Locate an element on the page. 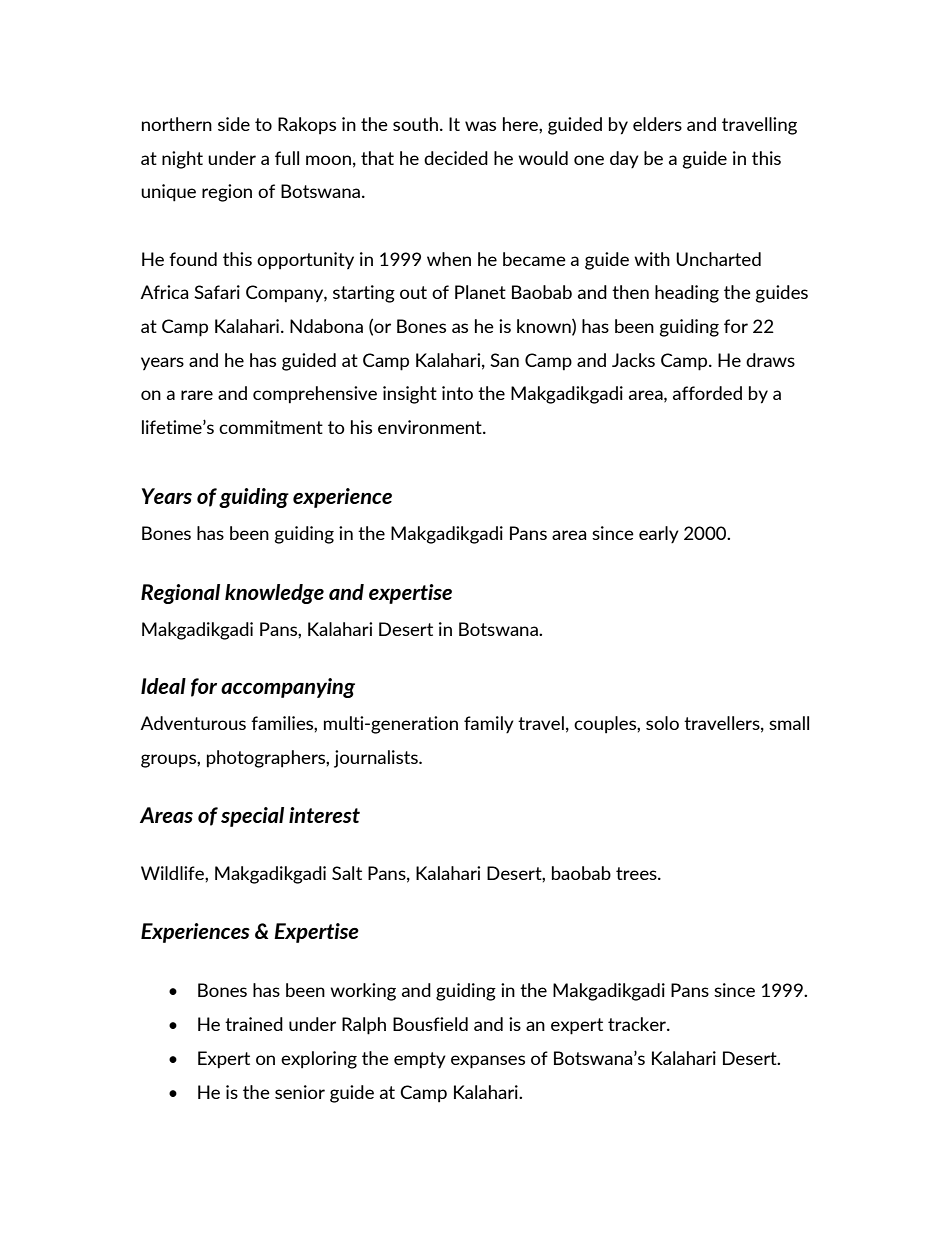 Image resolution: width=952 pixels, height=1233 pixels. elders is located at coordinates (657, 124).
